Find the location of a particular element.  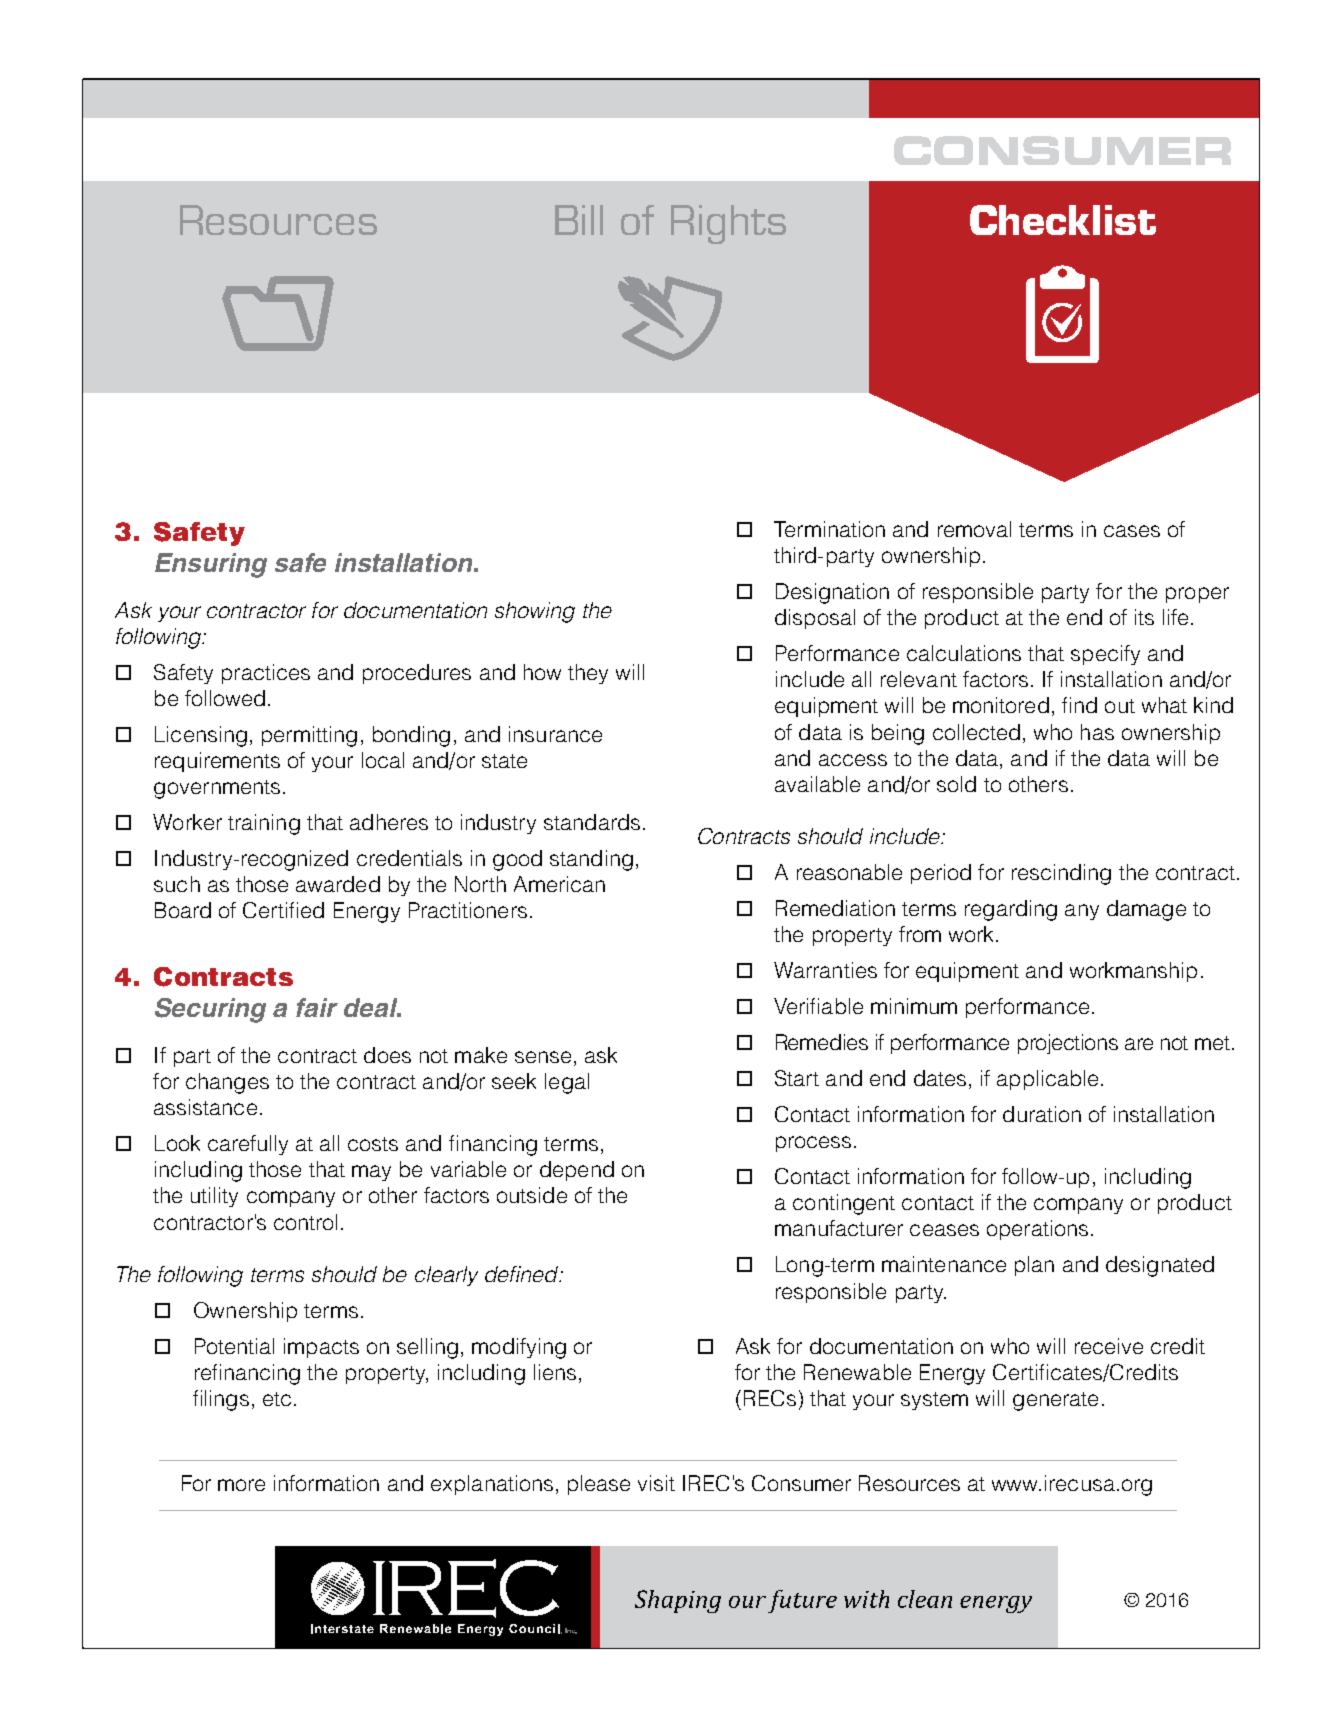

Checklist is located at coordinates (1063, 220).
